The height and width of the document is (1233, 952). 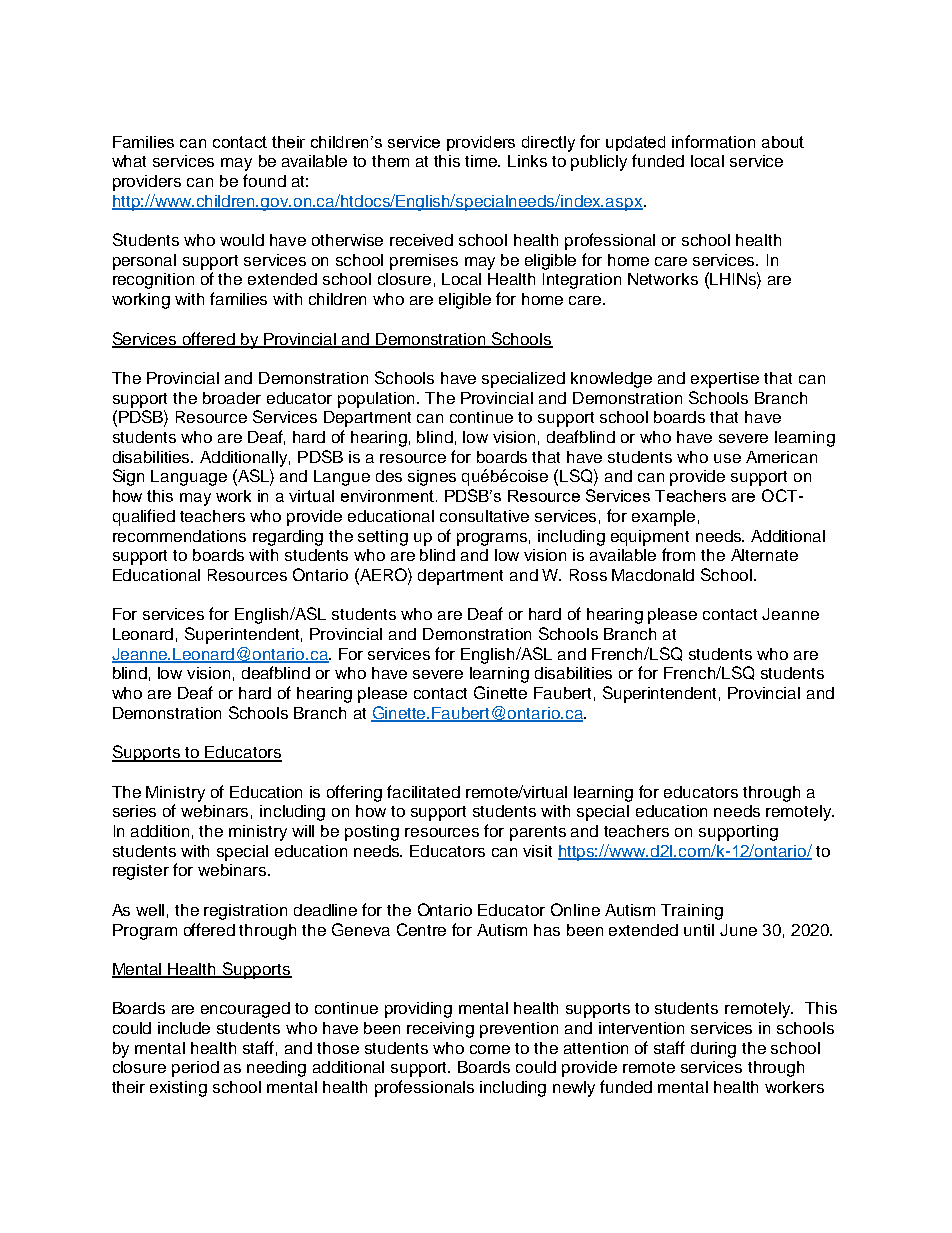 I want to click on facilitated, so click(x=423, y=791).
